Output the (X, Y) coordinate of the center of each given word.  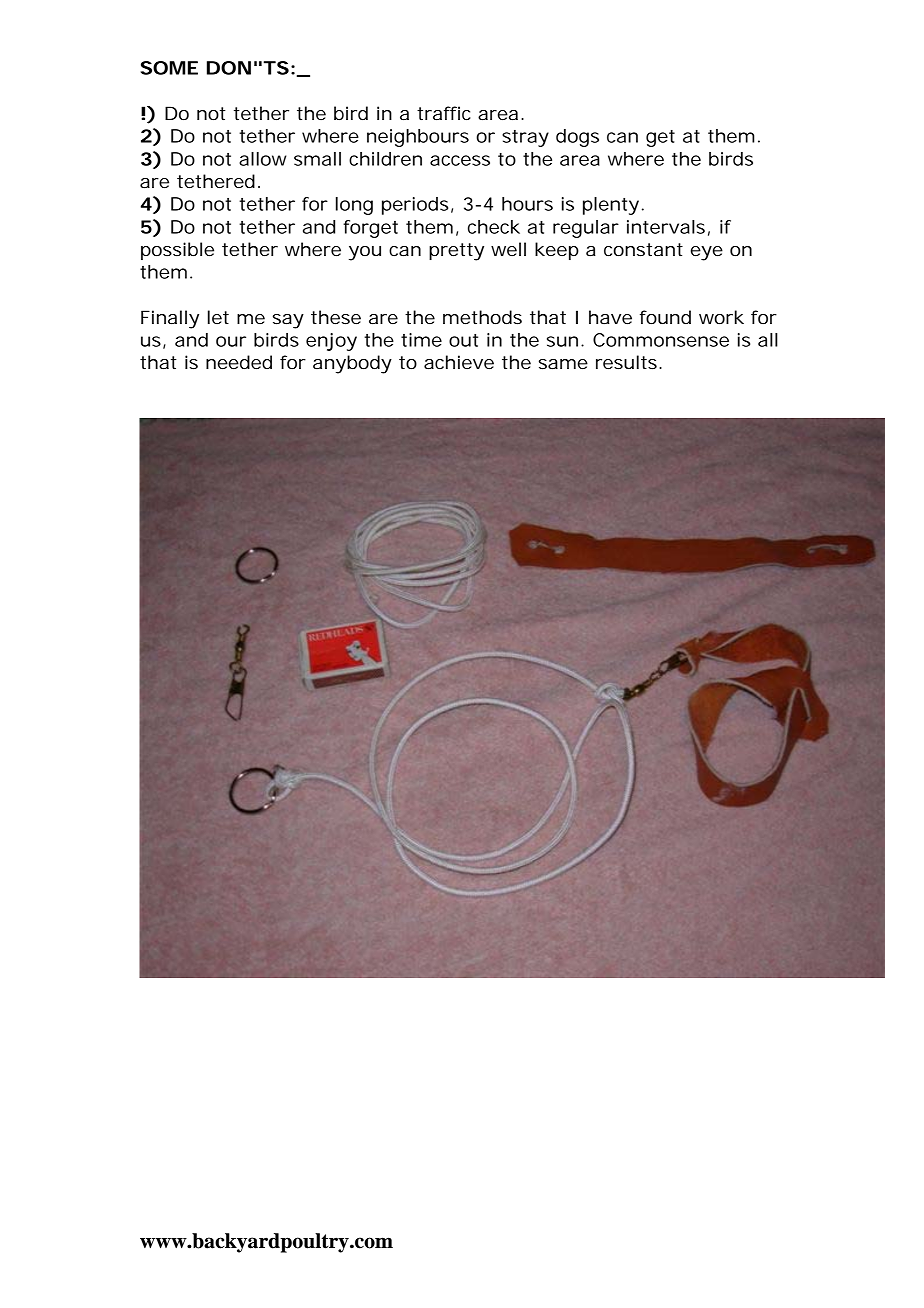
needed (239, 362)
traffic (444, 113)
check (494, 227)
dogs (577, 138)
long (354, 206)
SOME (169, 68)
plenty (613, 206)
